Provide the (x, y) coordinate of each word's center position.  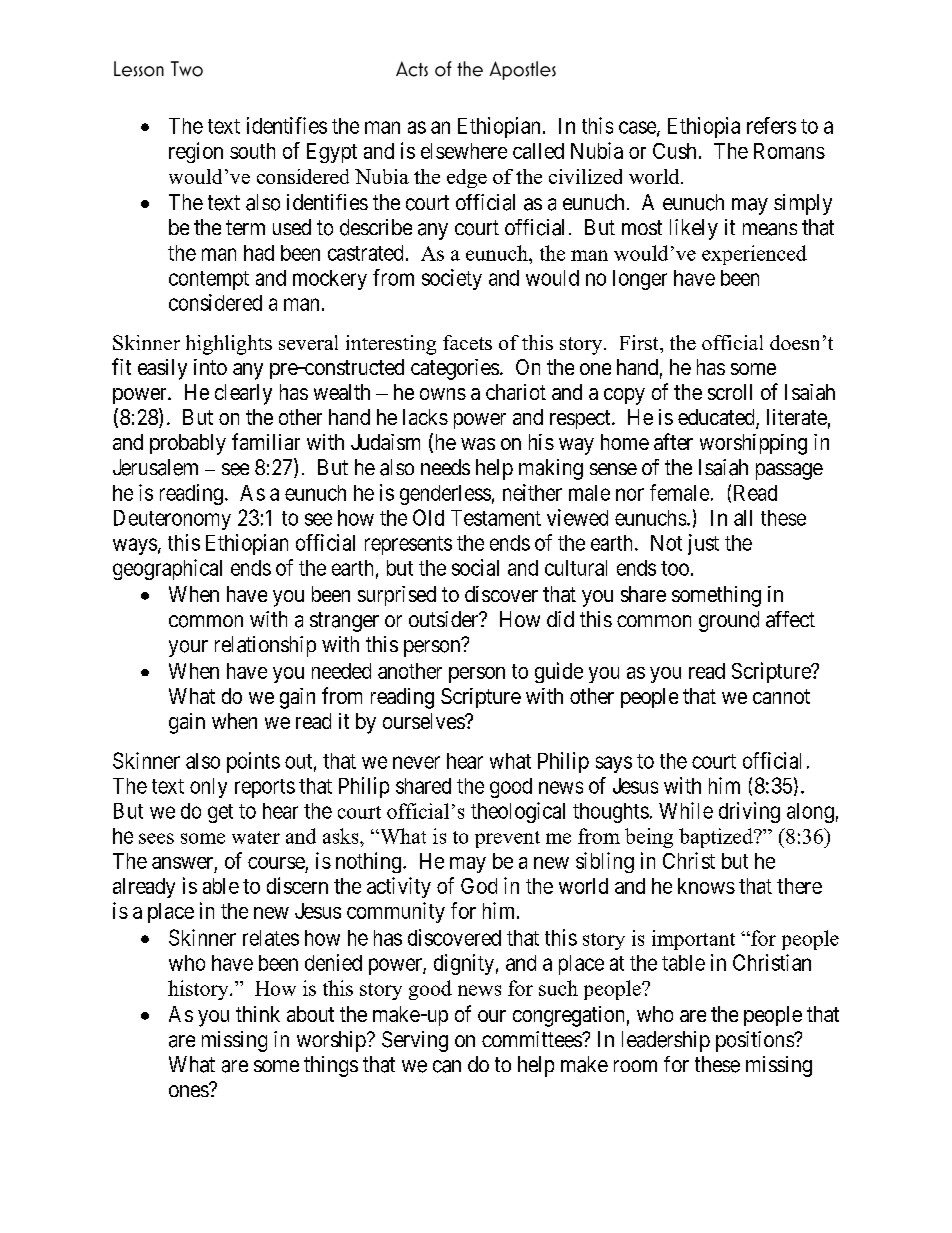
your (188, 648)
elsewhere (464, 151)
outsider (445, 619)
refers (771, 125)
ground (729, 621)
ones (189, 1091)
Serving (415, 1041)
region (196, 152)
